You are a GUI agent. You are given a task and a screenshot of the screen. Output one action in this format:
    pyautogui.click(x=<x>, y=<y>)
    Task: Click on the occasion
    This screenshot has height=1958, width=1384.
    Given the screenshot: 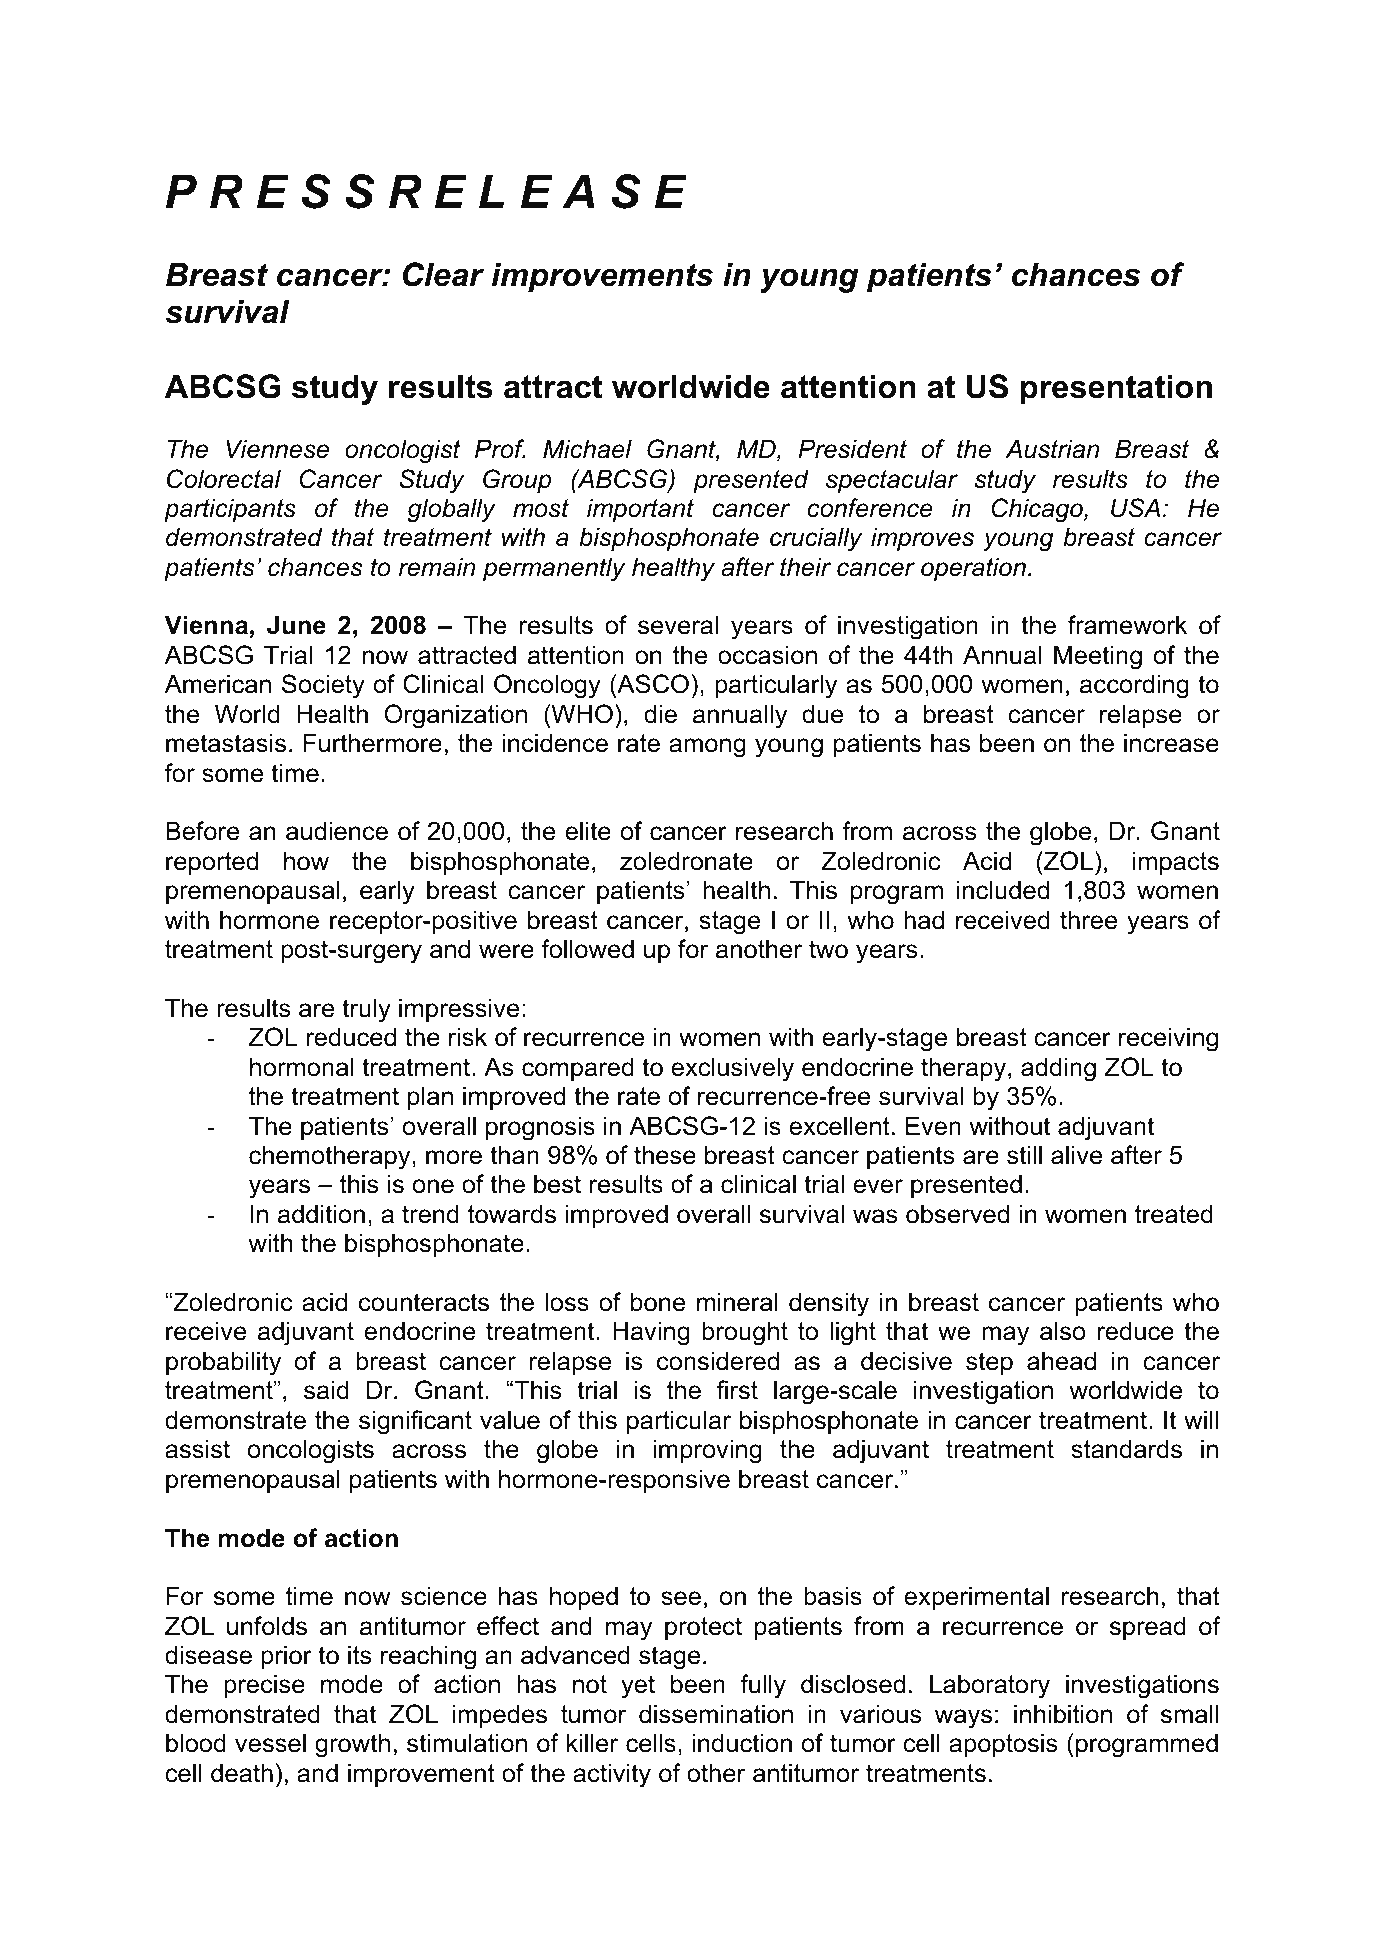 What is the action you would take?
    pyautogui.click(x=767, y=655)
